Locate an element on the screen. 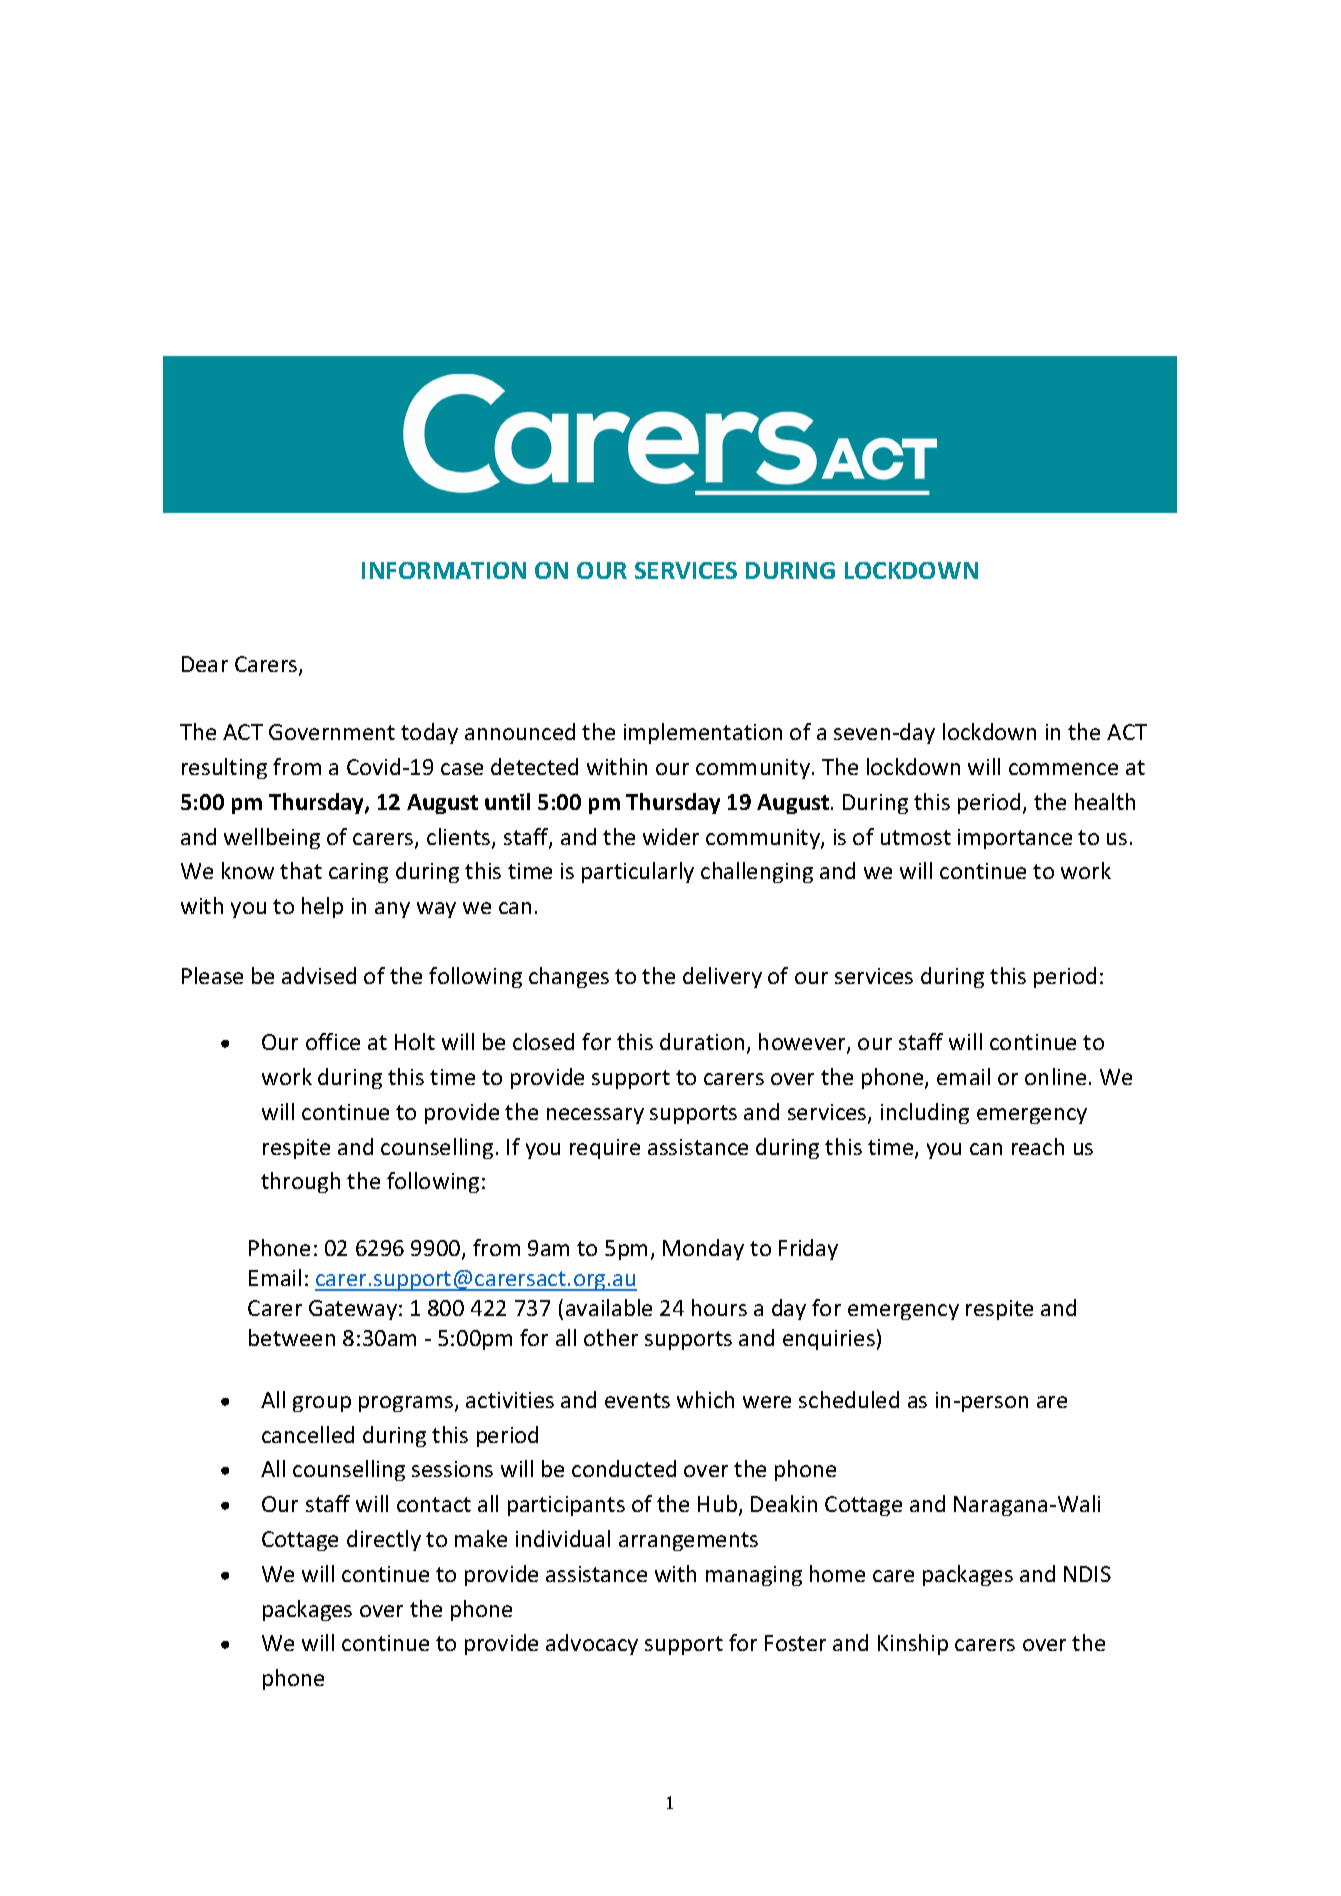 The image size is (1341, 1896). commence is located at coordinates (1063, 769).
